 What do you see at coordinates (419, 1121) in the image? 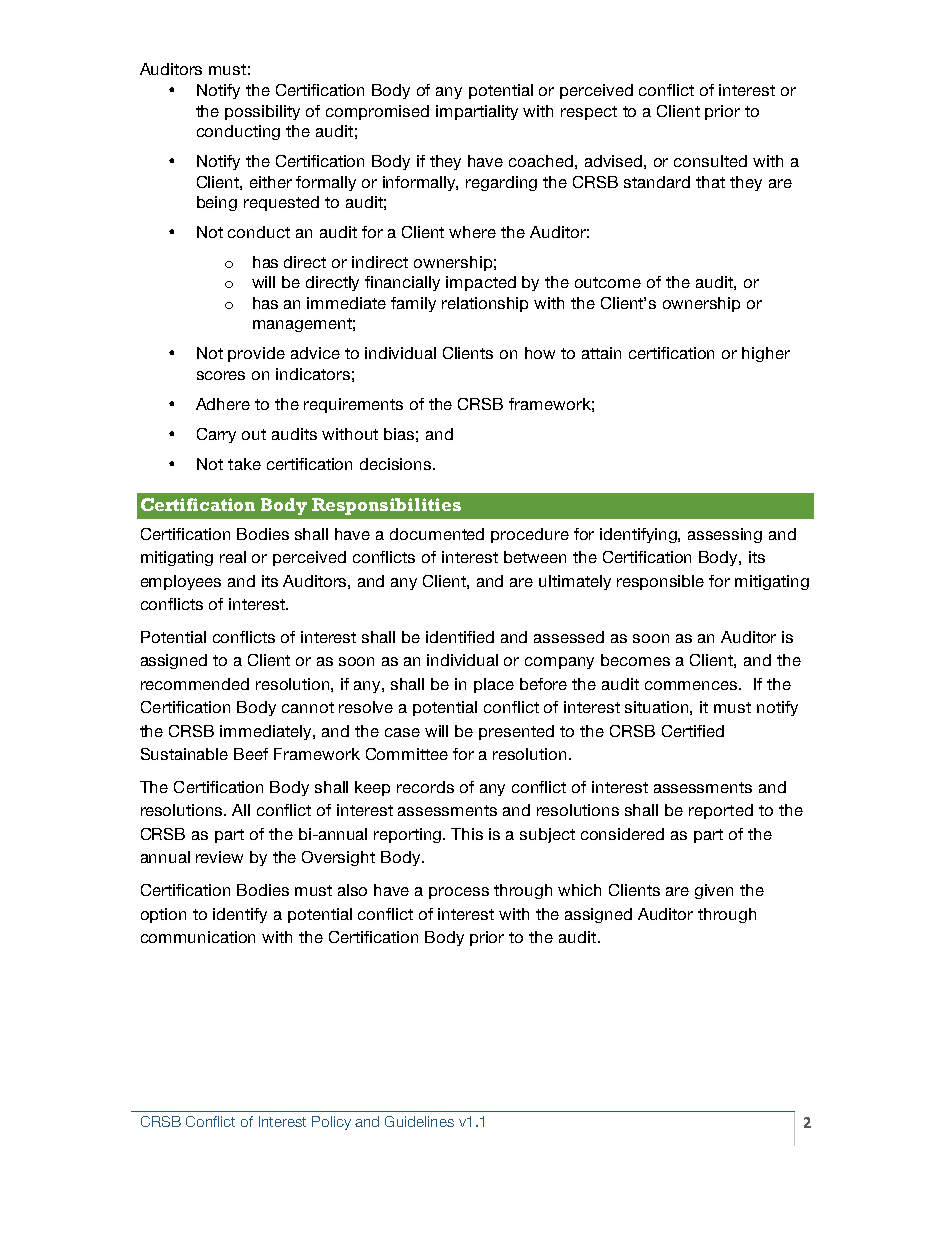
I see `Guidelines` at bounding box center [419, 1121].
